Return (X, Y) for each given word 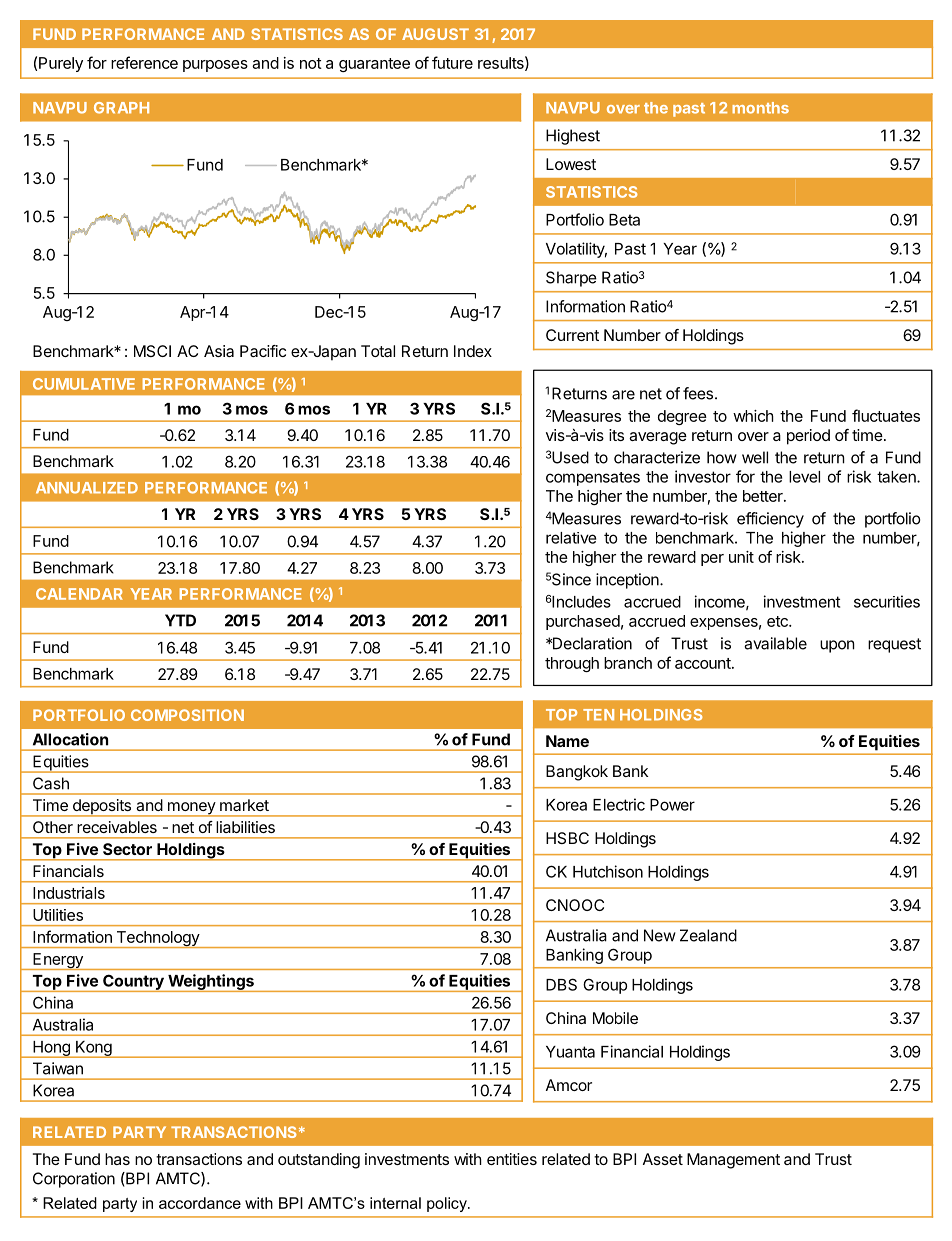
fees (698, 393)
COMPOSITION (187, 715)
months (760, 108)
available (775, 643)
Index (473, 351)
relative (571, 538)
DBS (561, 984)
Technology (157, 939)
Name (567, 741)
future (452, 62)
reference (144, 62)
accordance (200, 1203)
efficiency (770, 520)
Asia (219, 351)
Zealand (708, 935)
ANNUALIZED (87, 488)
